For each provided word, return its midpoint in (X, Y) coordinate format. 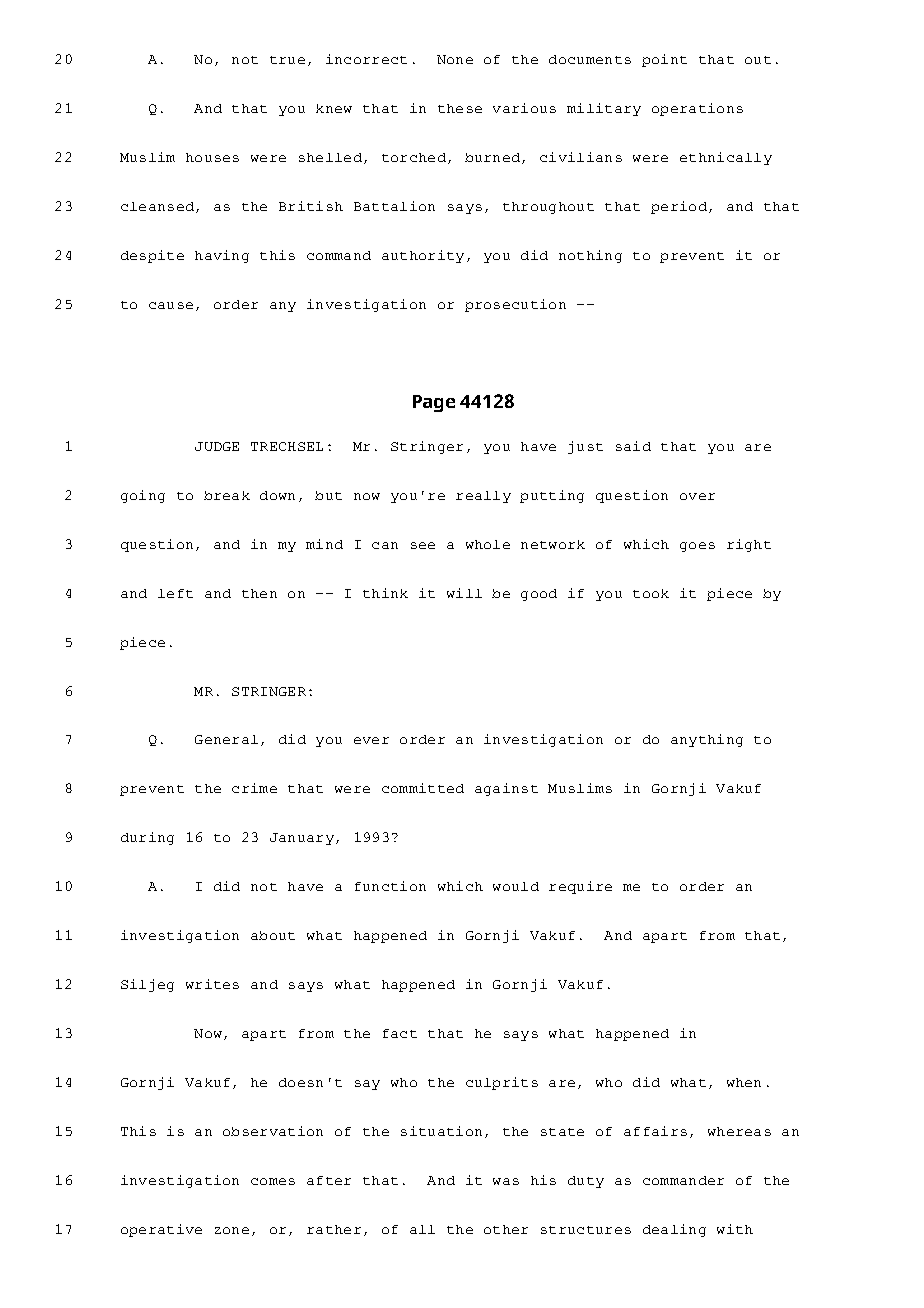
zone (232, 1230)
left (175, 593)
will (464, 593)
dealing (674, 1230)
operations (697, 109)
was (506, 1181)
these (460, 108)
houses (212, 157)
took (651, 593)
